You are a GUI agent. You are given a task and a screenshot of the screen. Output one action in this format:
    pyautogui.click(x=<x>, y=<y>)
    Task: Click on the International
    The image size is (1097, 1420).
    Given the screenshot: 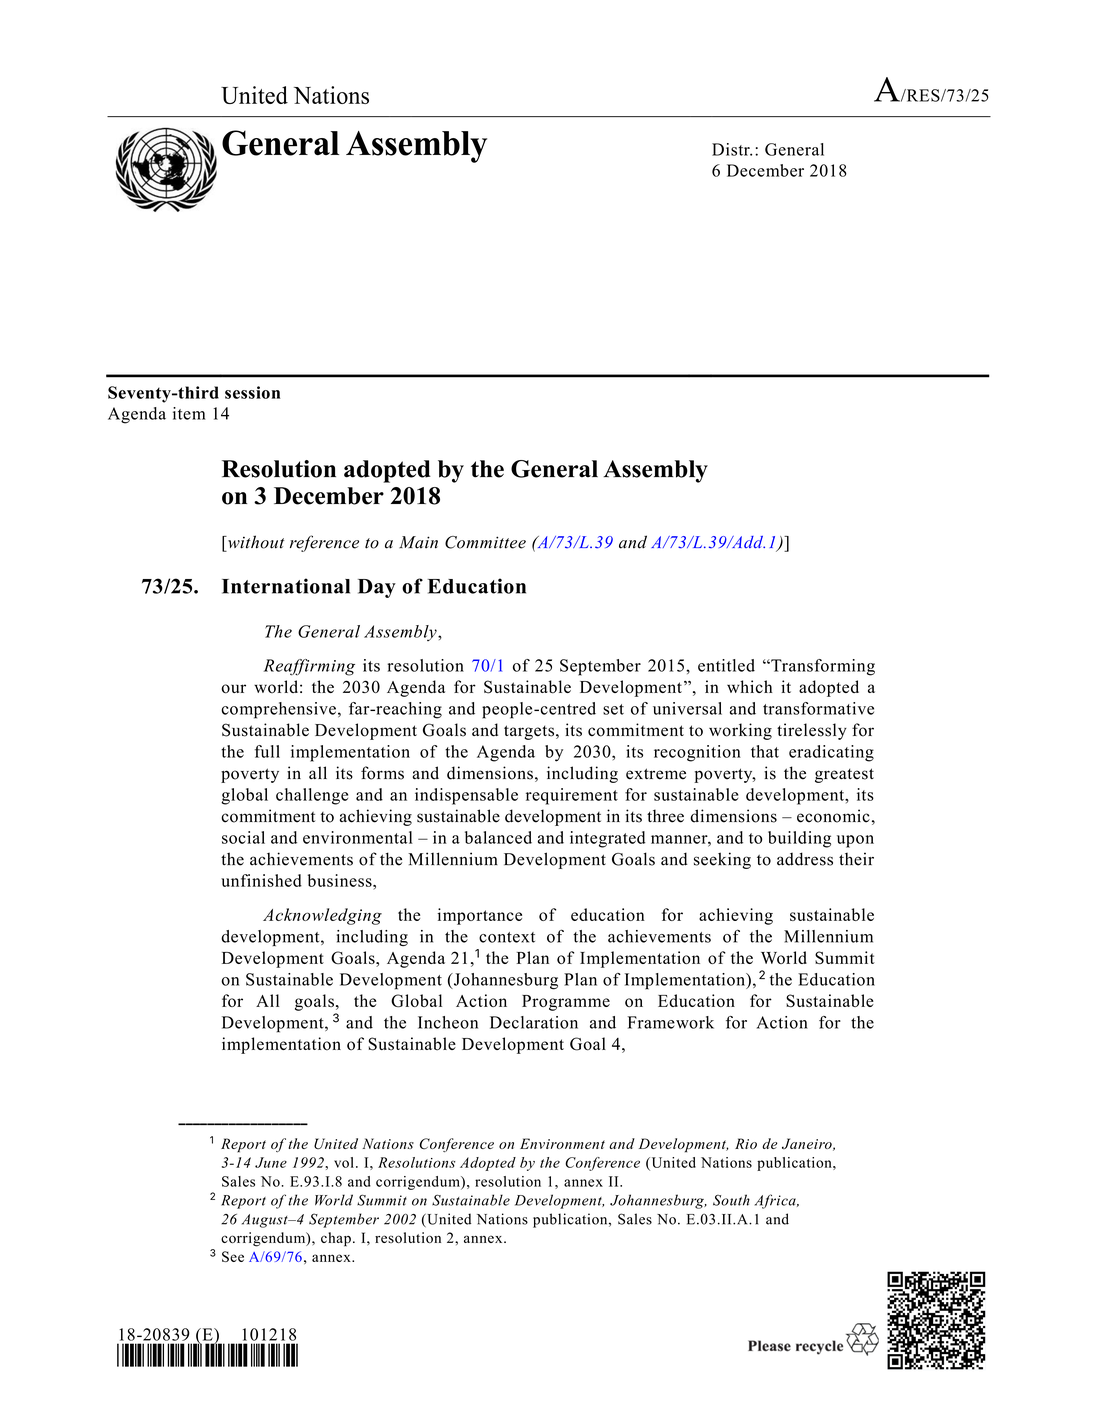 What is the action you would take?
    pyautogui.click(x=286, y=586)
